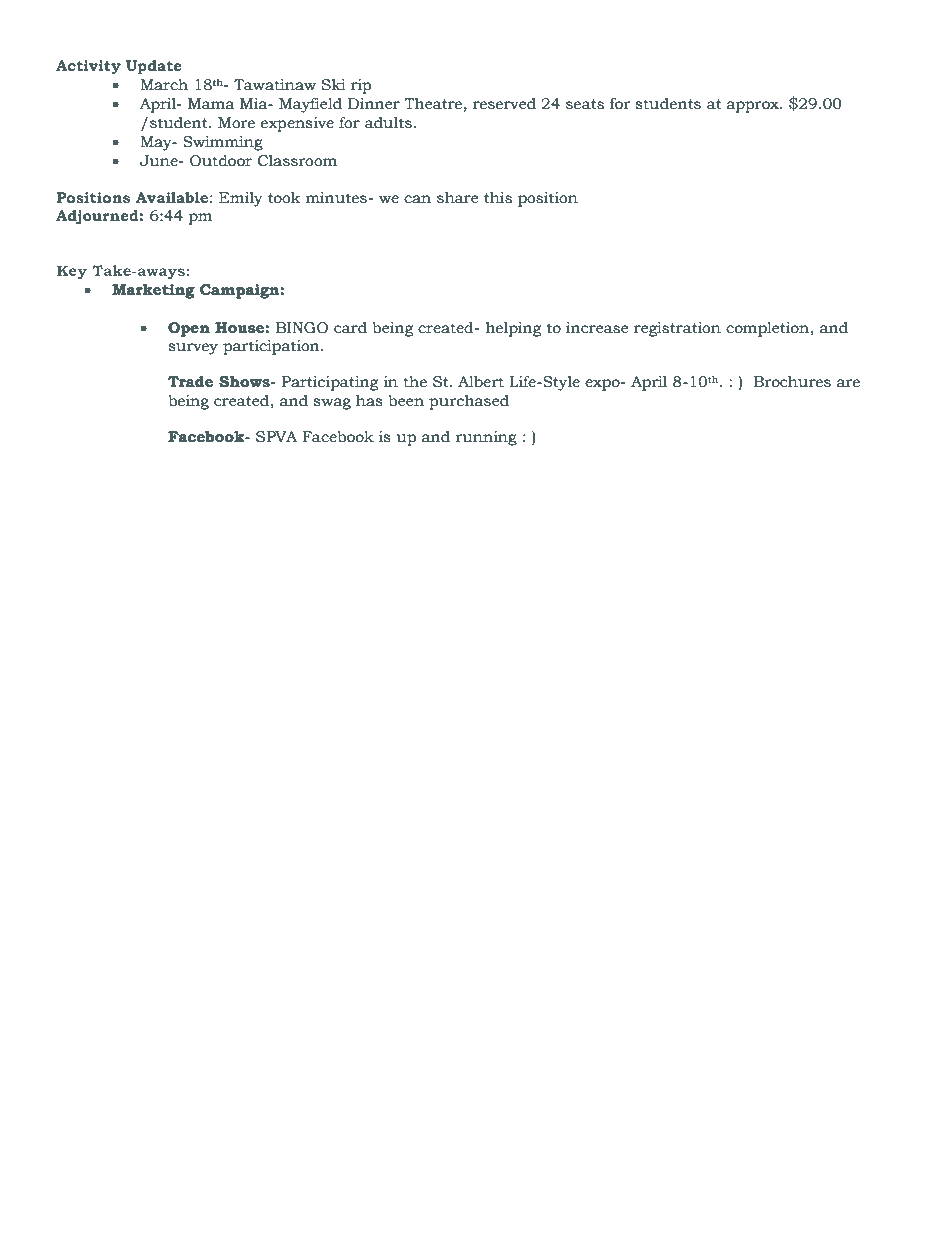  I want to click on Classroom, so click(297, 161).
